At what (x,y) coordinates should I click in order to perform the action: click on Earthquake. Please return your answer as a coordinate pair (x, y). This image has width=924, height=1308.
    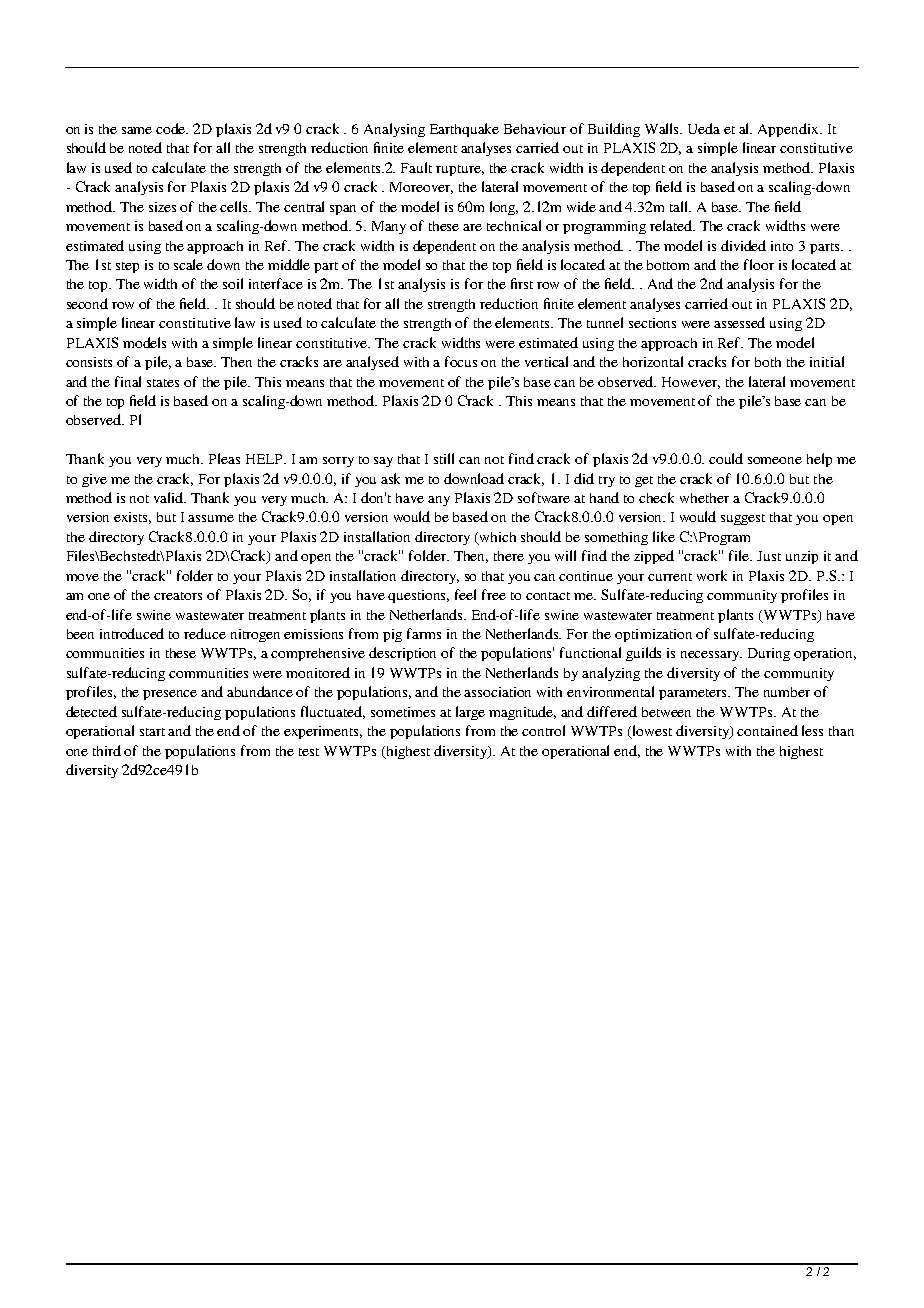
    Looking at the image, I should click on (464, 130).
